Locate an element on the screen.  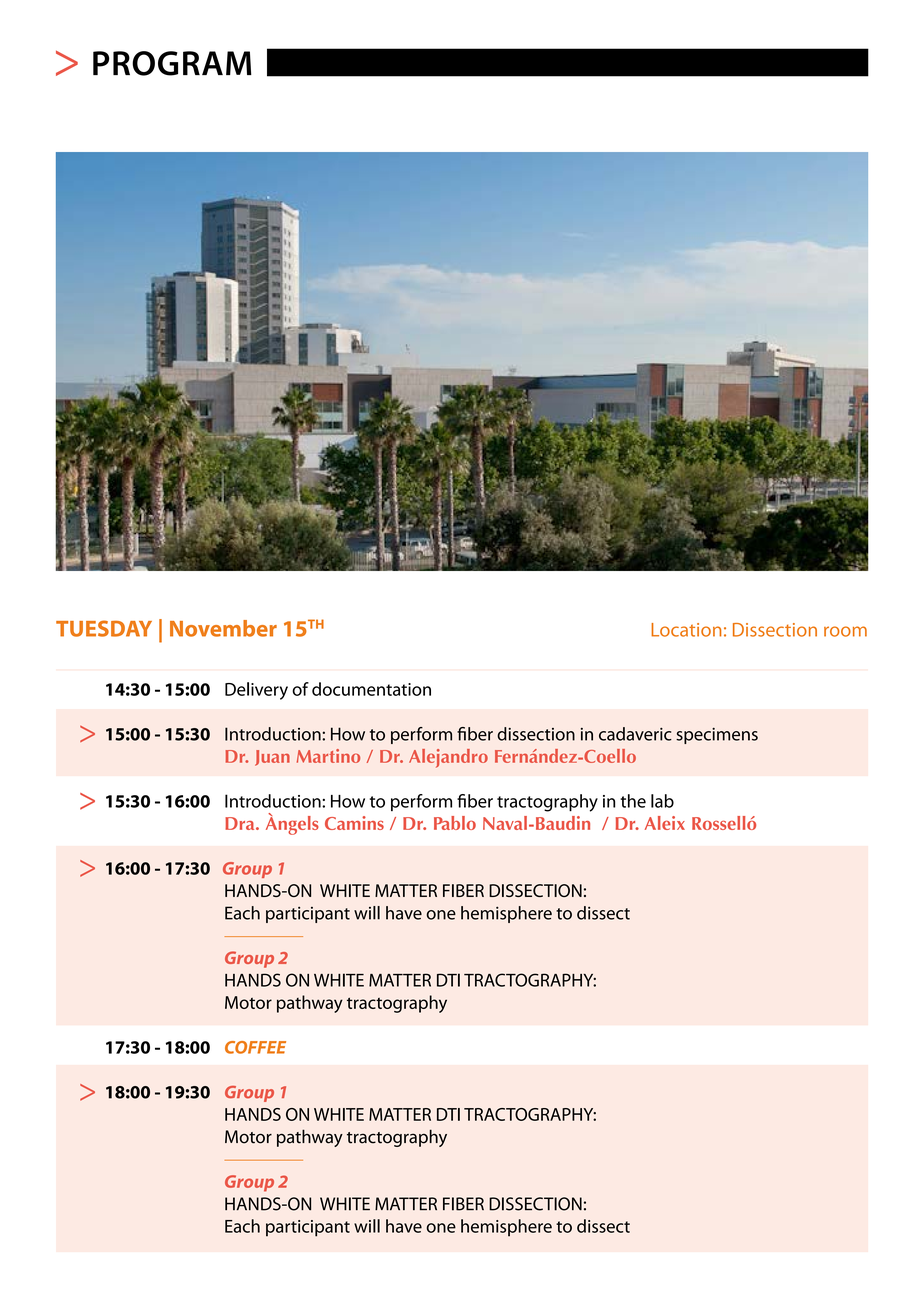
Location is located at coordinates (686, 630).
